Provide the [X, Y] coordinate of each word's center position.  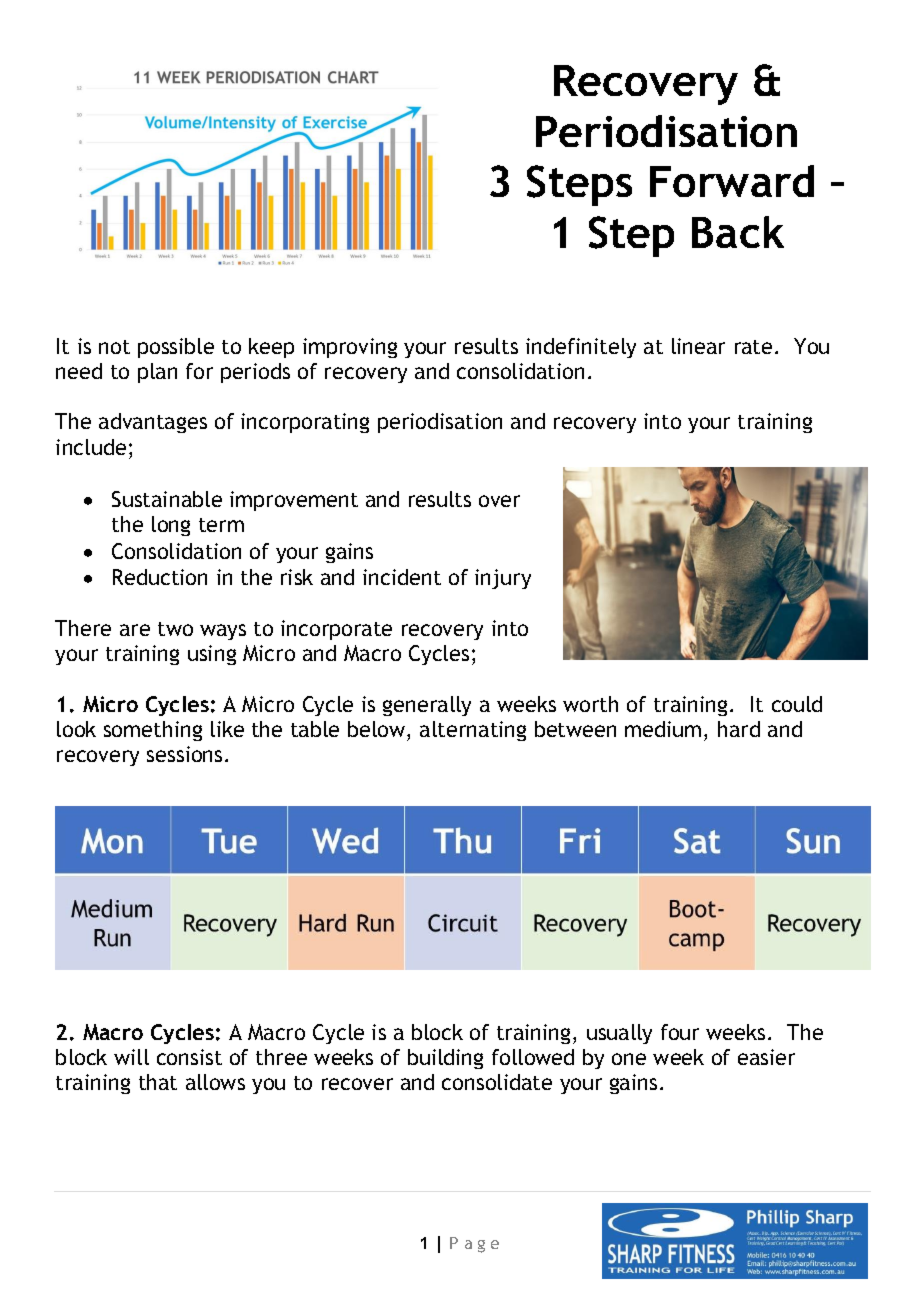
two [175, 629]
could [797, 704]
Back [738, 232]
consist [189, 1057]
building [445, 1059]
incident [402, 577]
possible [176, 348]
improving [350, 348]
